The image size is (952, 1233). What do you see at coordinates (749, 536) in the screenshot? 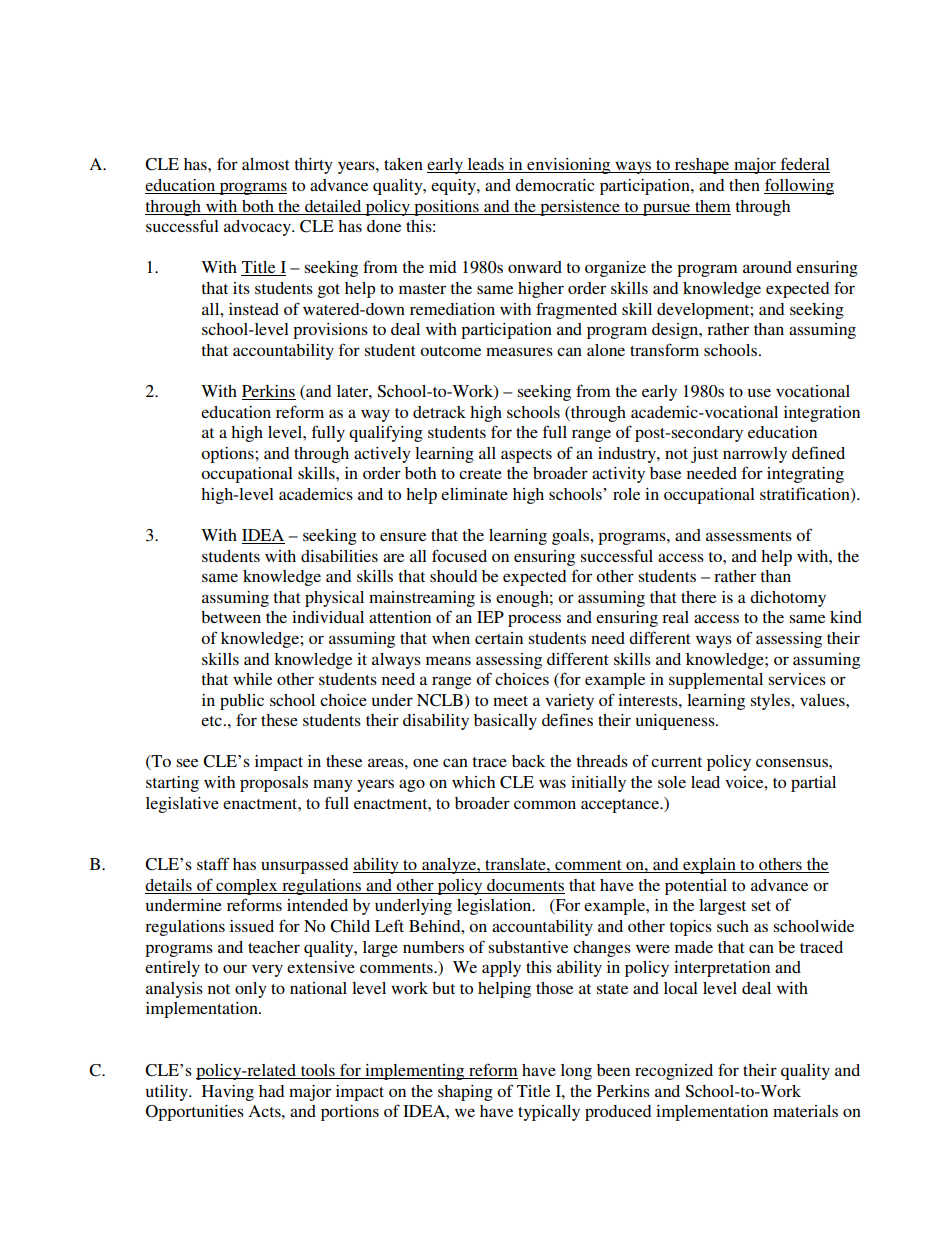
I see `assessments` at bounding box center [749, 536].
